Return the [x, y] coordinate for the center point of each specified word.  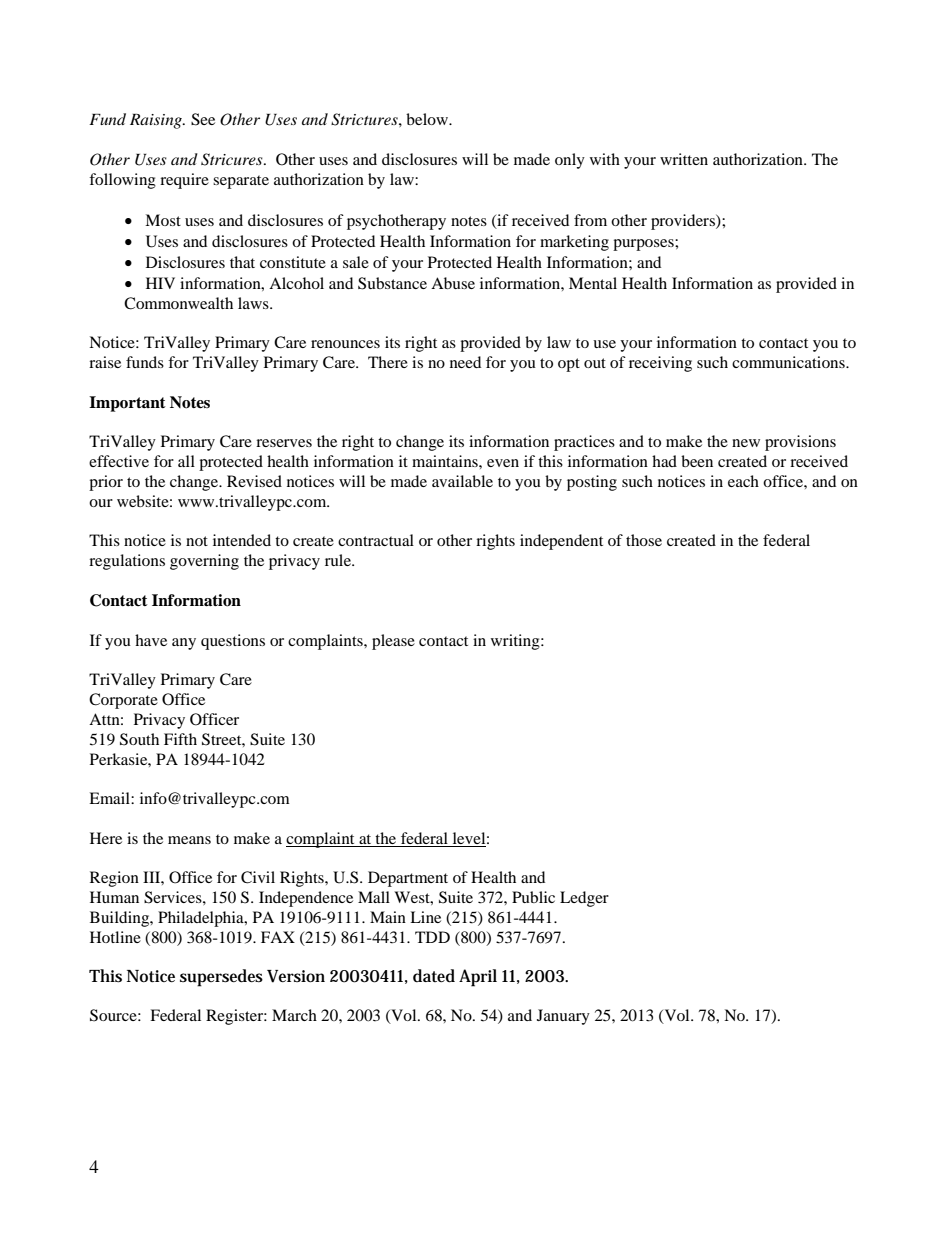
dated [434, 976]
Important [127, 404]
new [746, 443]
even [503, 463]
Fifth [180, 739]
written [684, 159]
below [428, 119]
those [644, 540]
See [203, 119]
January [563, 1017]
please [393, 642]
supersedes [221, 978]
